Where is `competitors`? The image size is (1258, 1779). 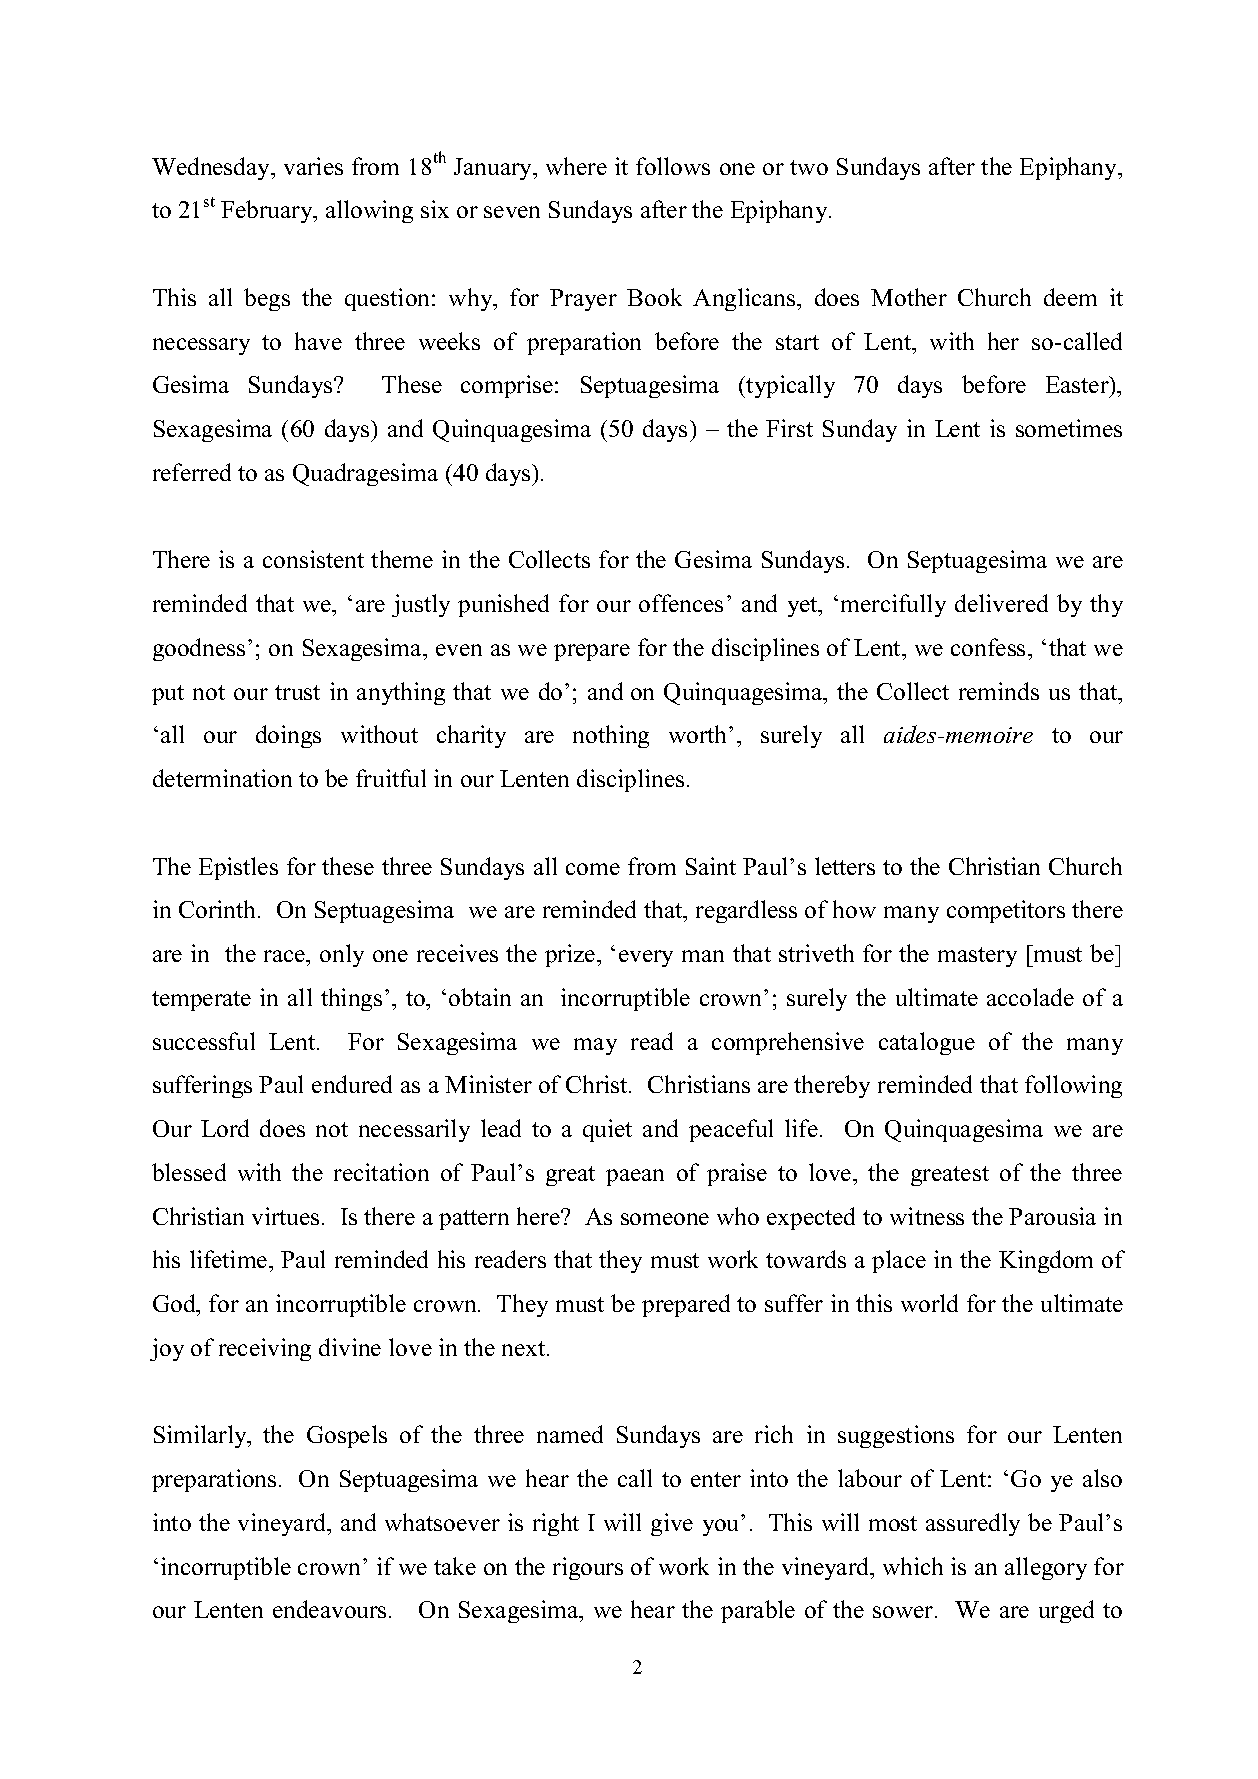
competitors is located at coordinates (1006, 911).
